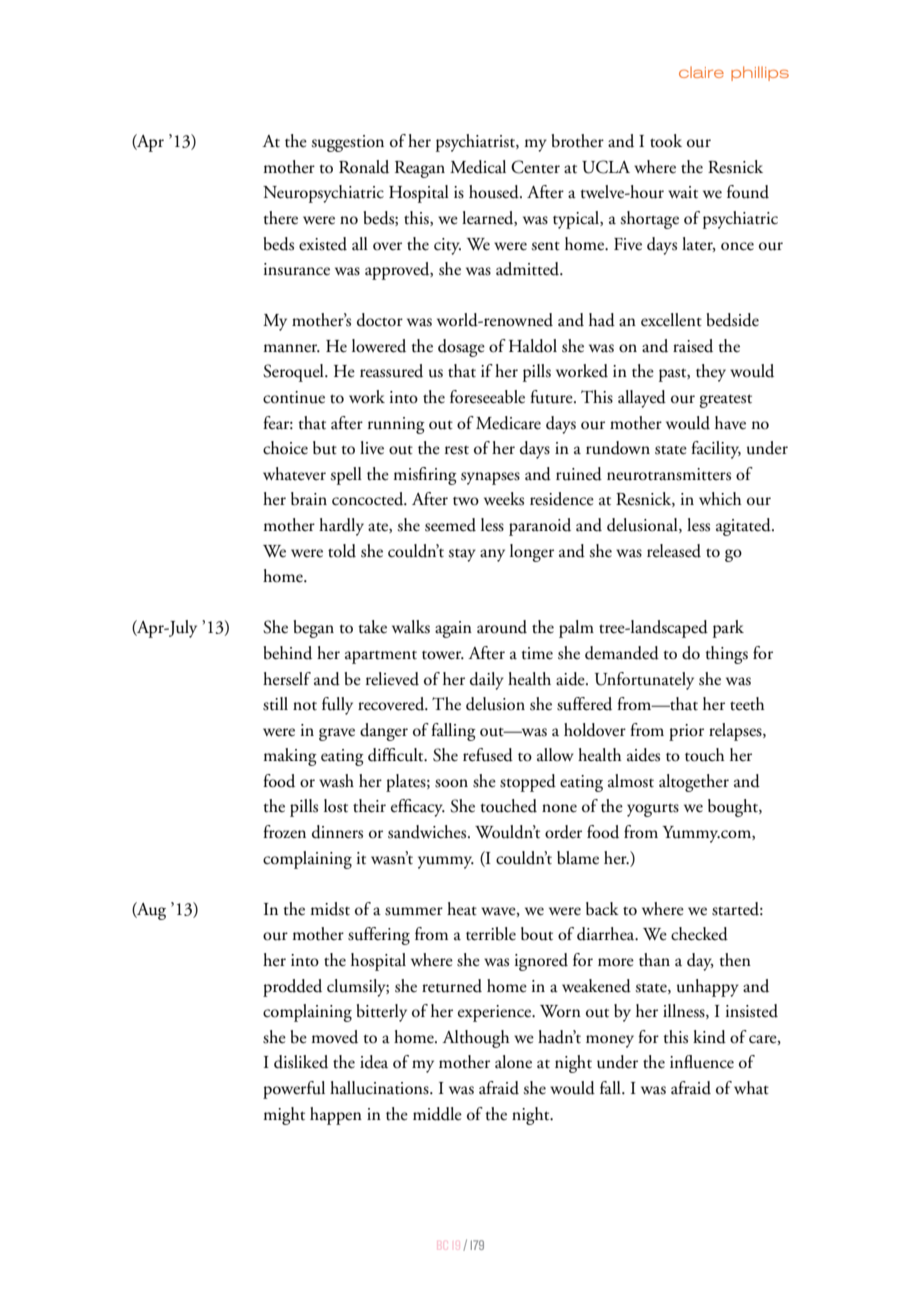  I want to click on claire, so click(701, 72).
